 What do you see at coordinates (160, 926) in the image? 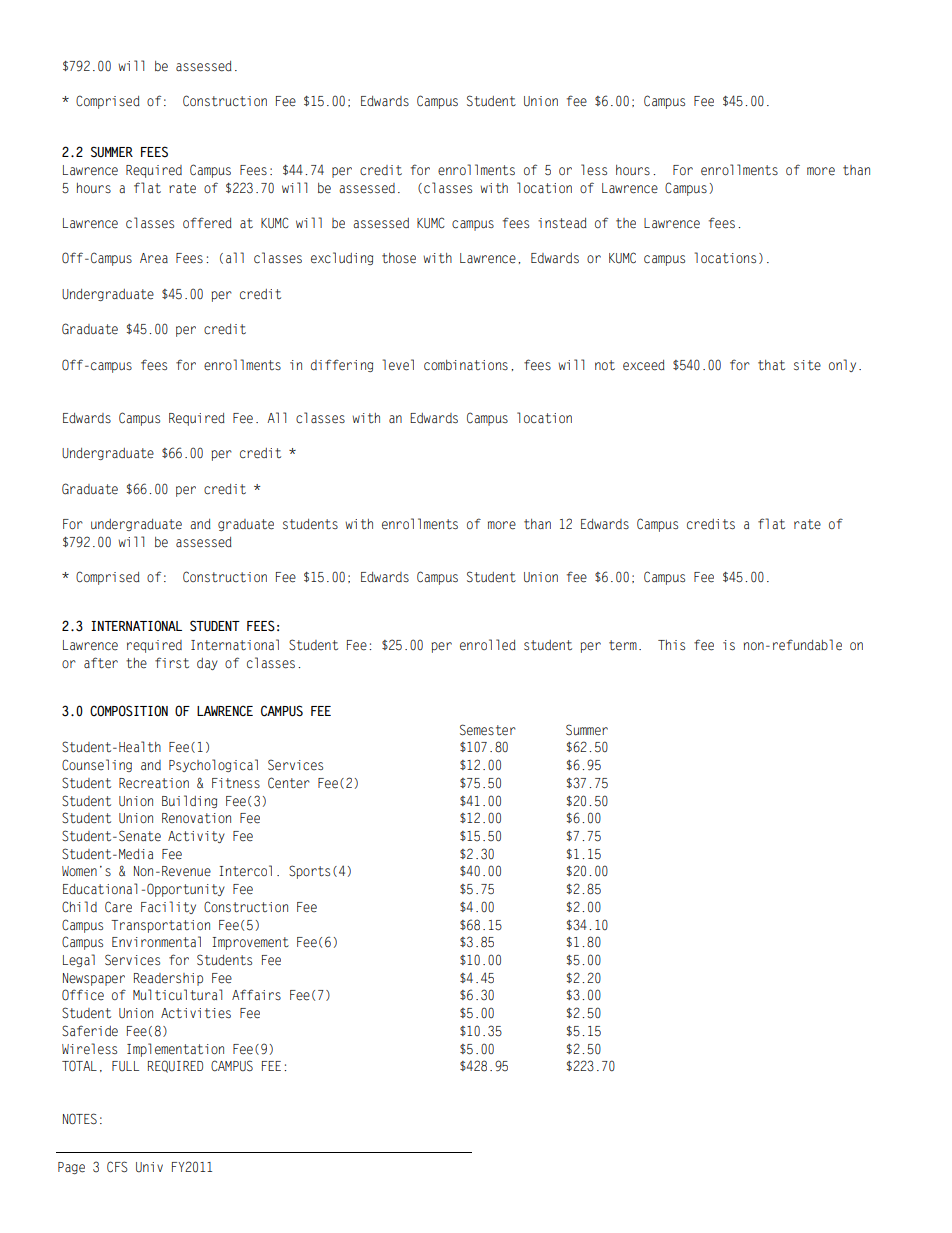
I see `Transportation` at bounding box center [160, 926].
